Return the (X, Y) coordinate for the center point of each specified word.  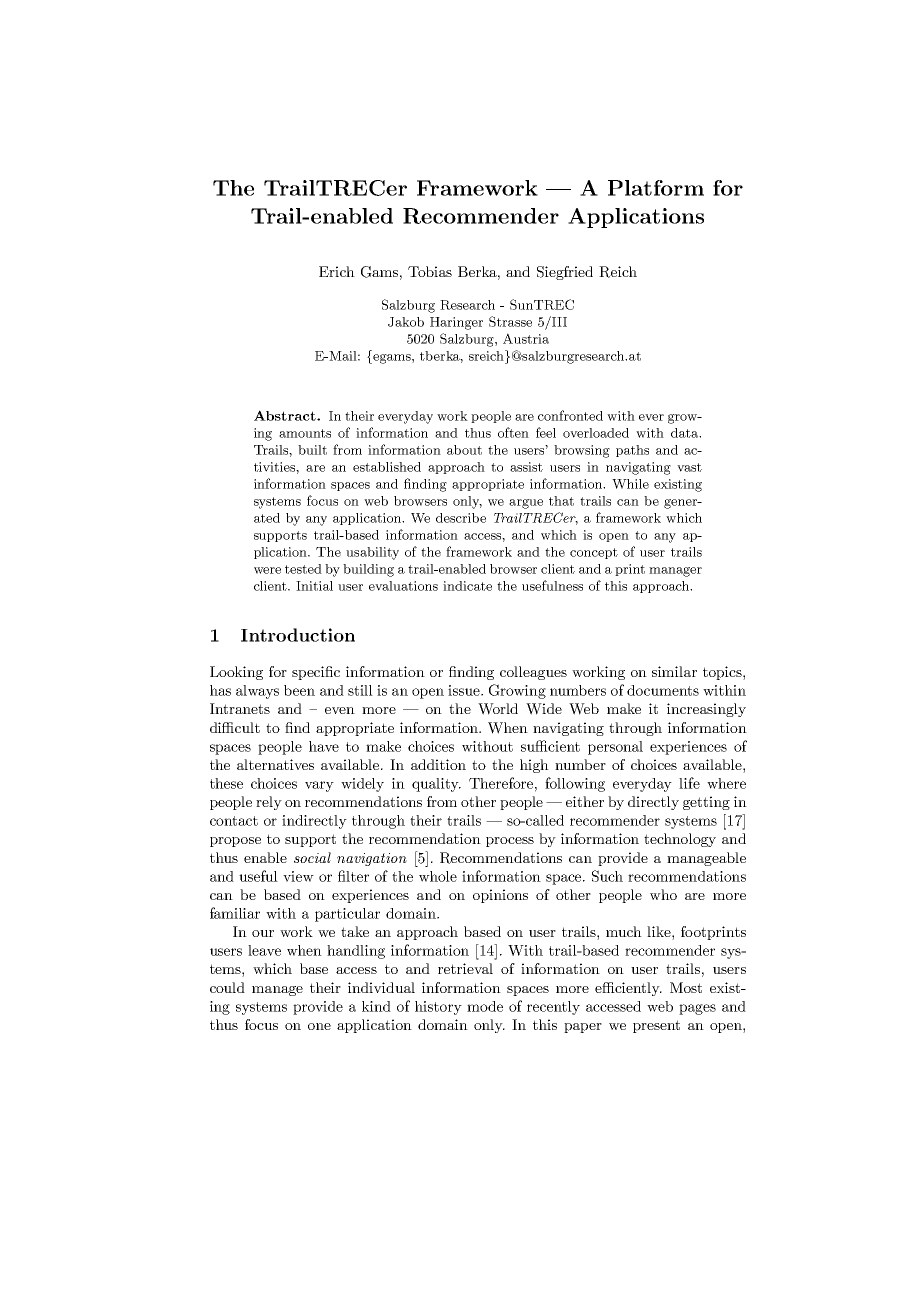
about (464, 450)
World (498, 709)
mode (485, 1006)
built (312, 450)
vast (689, 467)
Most (686, 987)
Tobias (430, 271)
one (319, 1026)
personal (615, 748)
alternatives (275, 764)
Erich (337, 271)
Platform (656, 188)
